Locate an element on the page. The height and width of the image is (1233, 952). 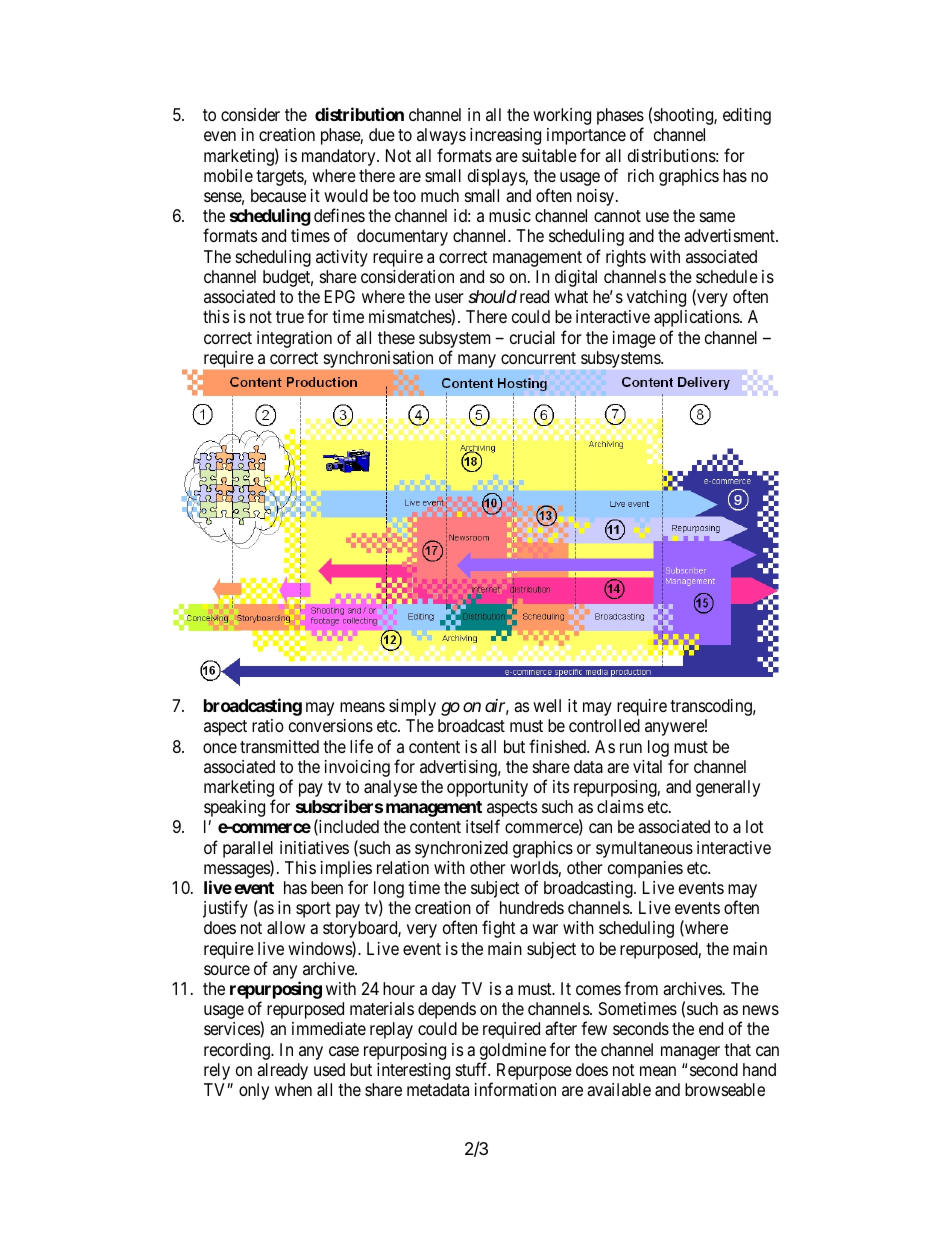
well is located at coordinates (547, 705).
